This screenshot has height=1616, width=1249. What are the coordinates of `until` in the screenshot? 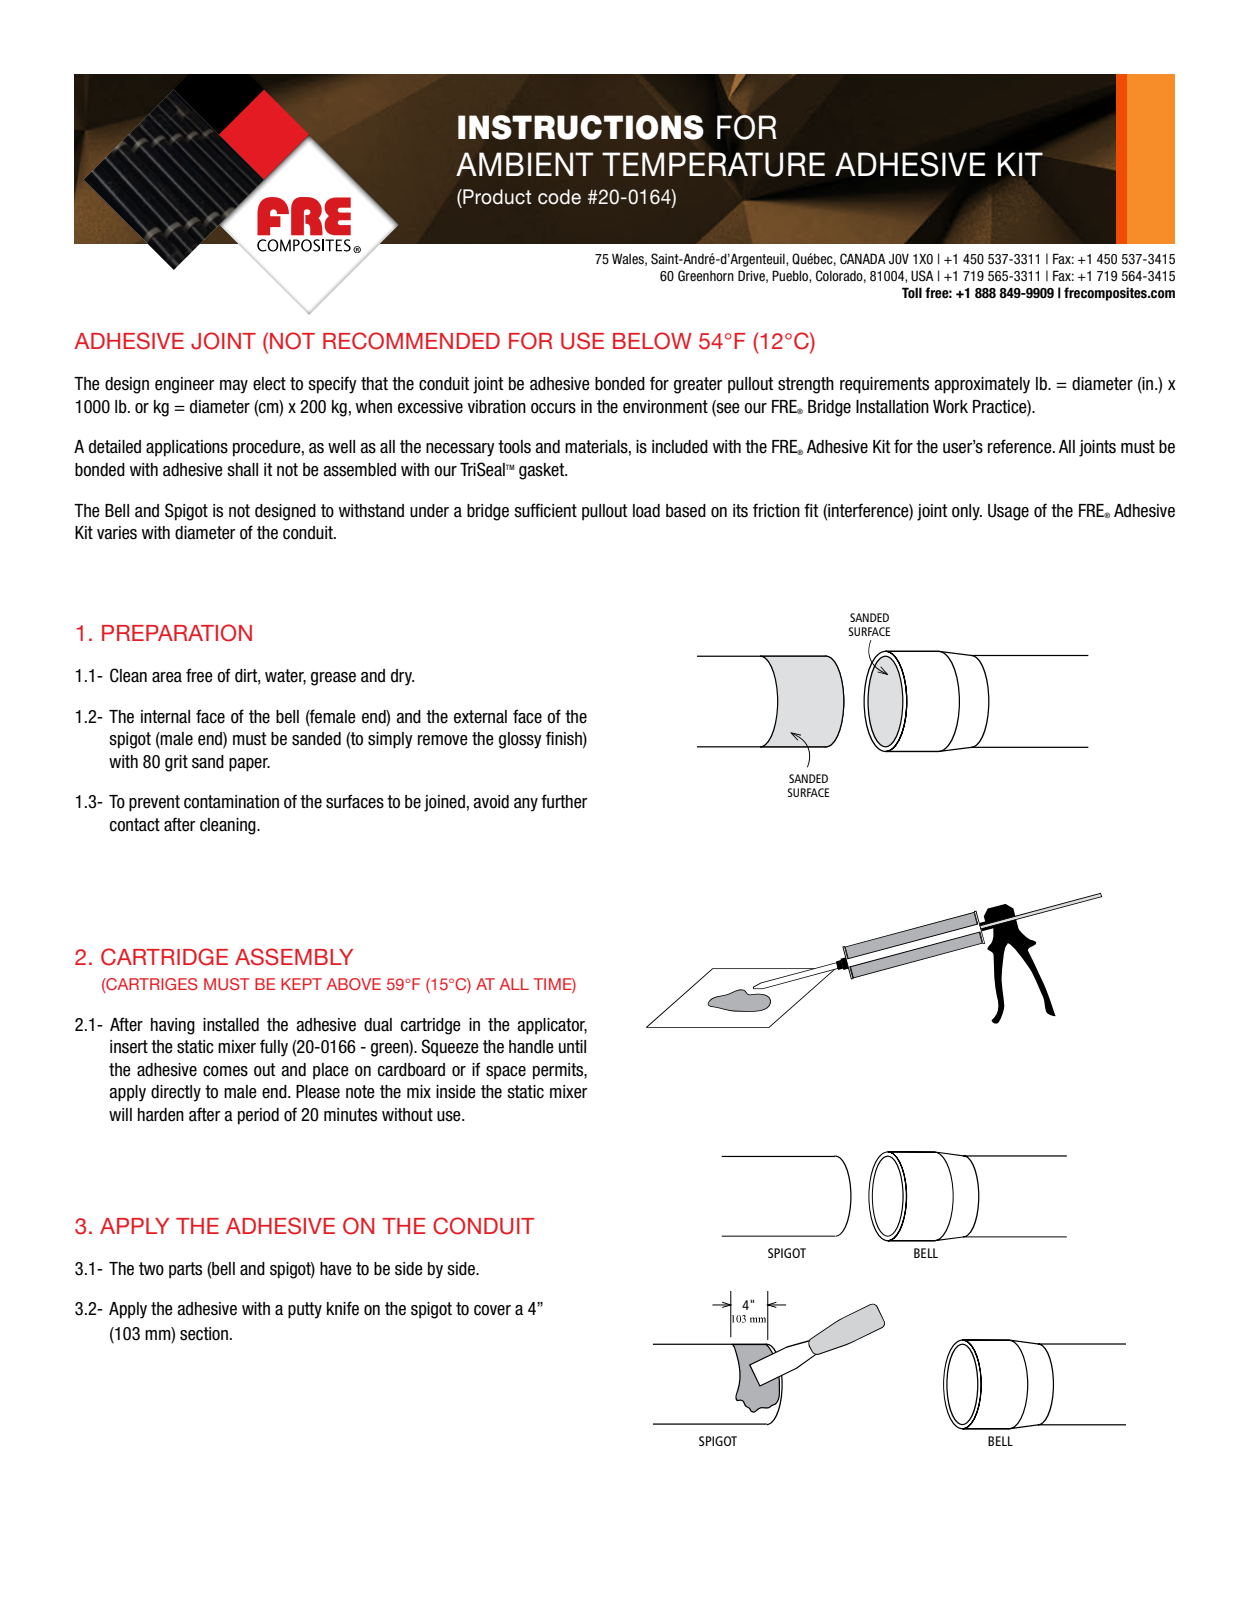 It's located at (572, 1047).
